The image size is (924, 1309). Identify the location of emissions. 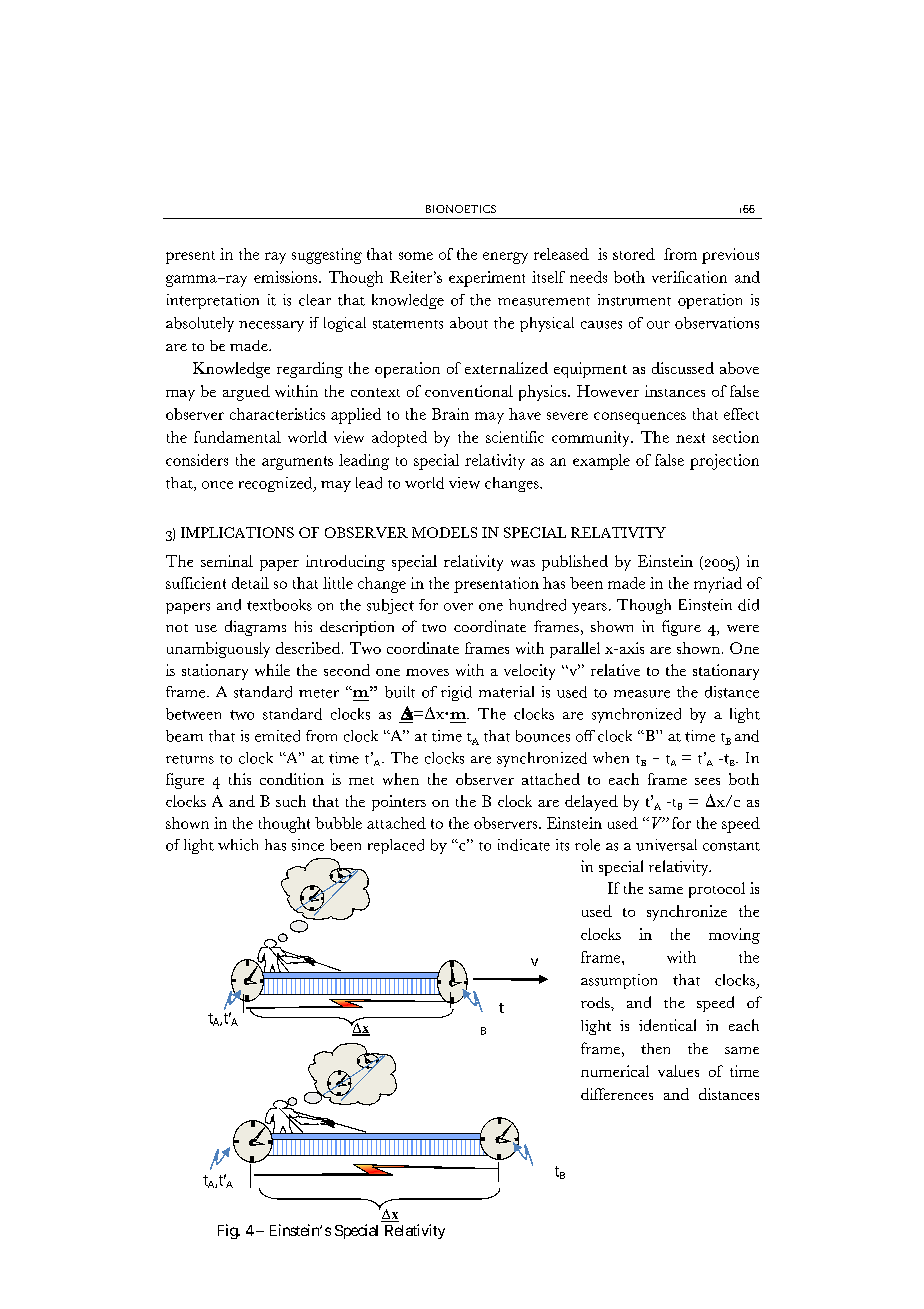
(287, 277).
